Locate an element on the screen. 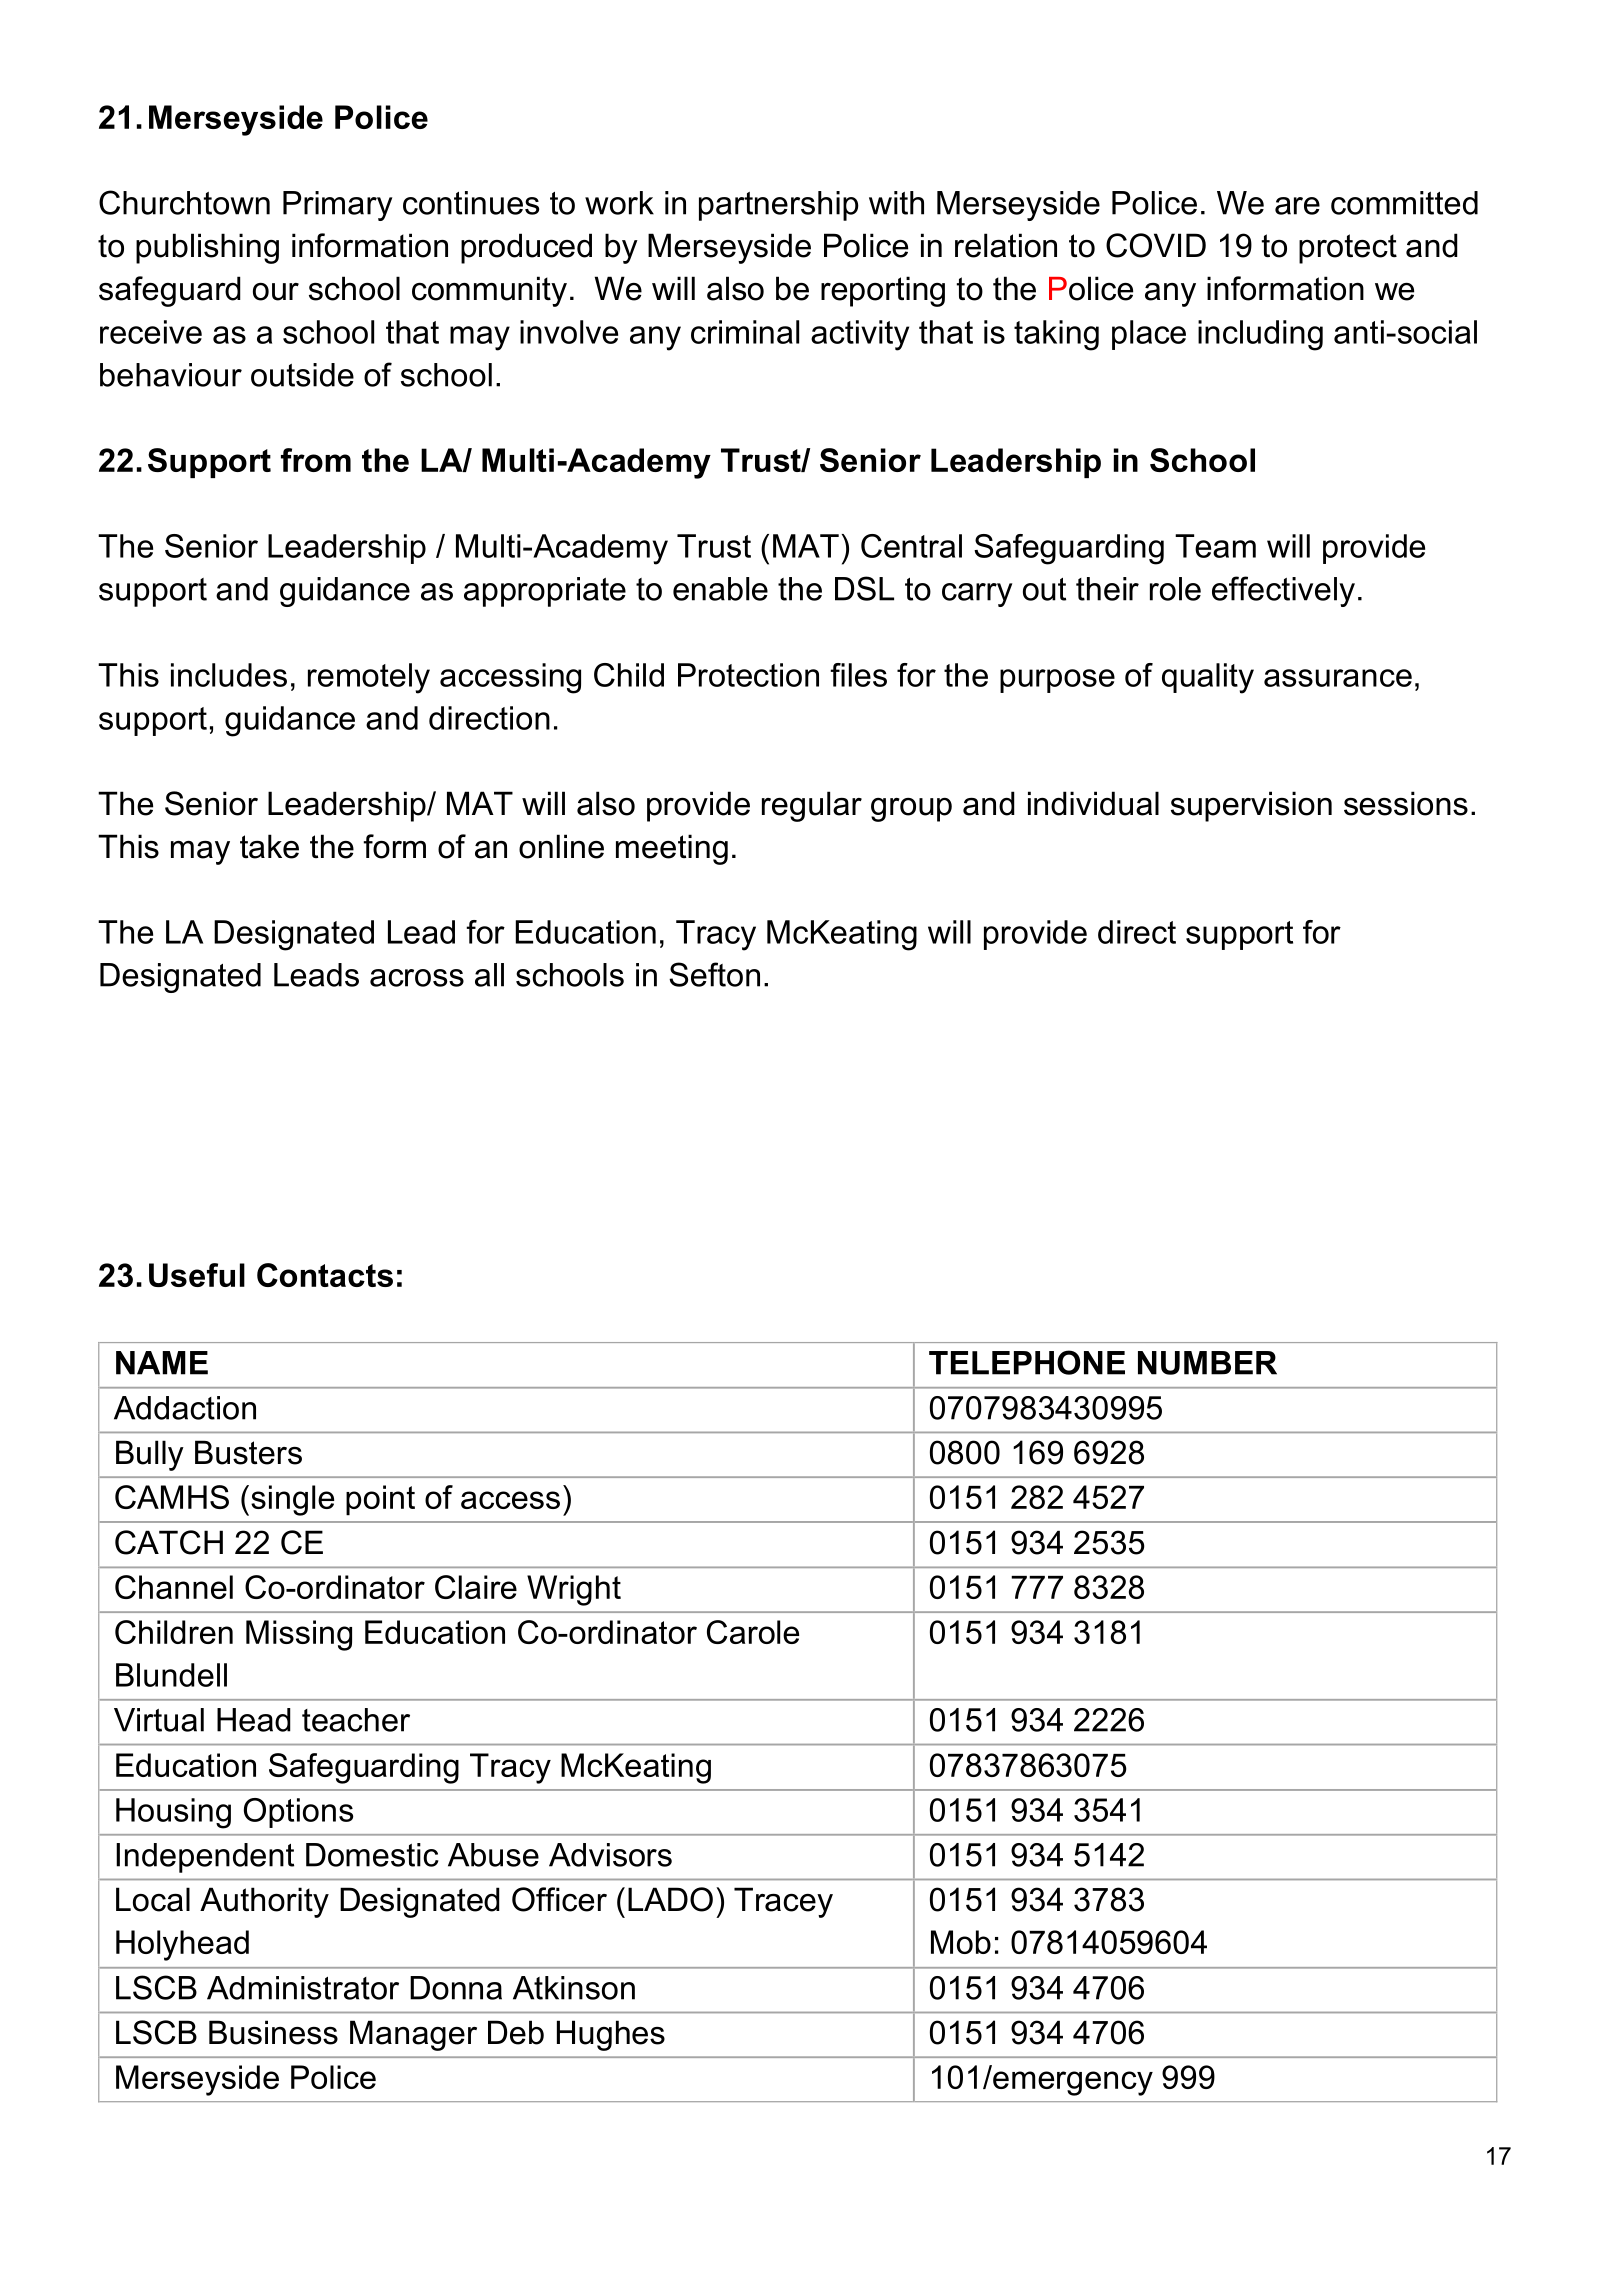 The height and width of the screenshot is (2276, 1609). Administrator is located at coordinates (303, 1988).
